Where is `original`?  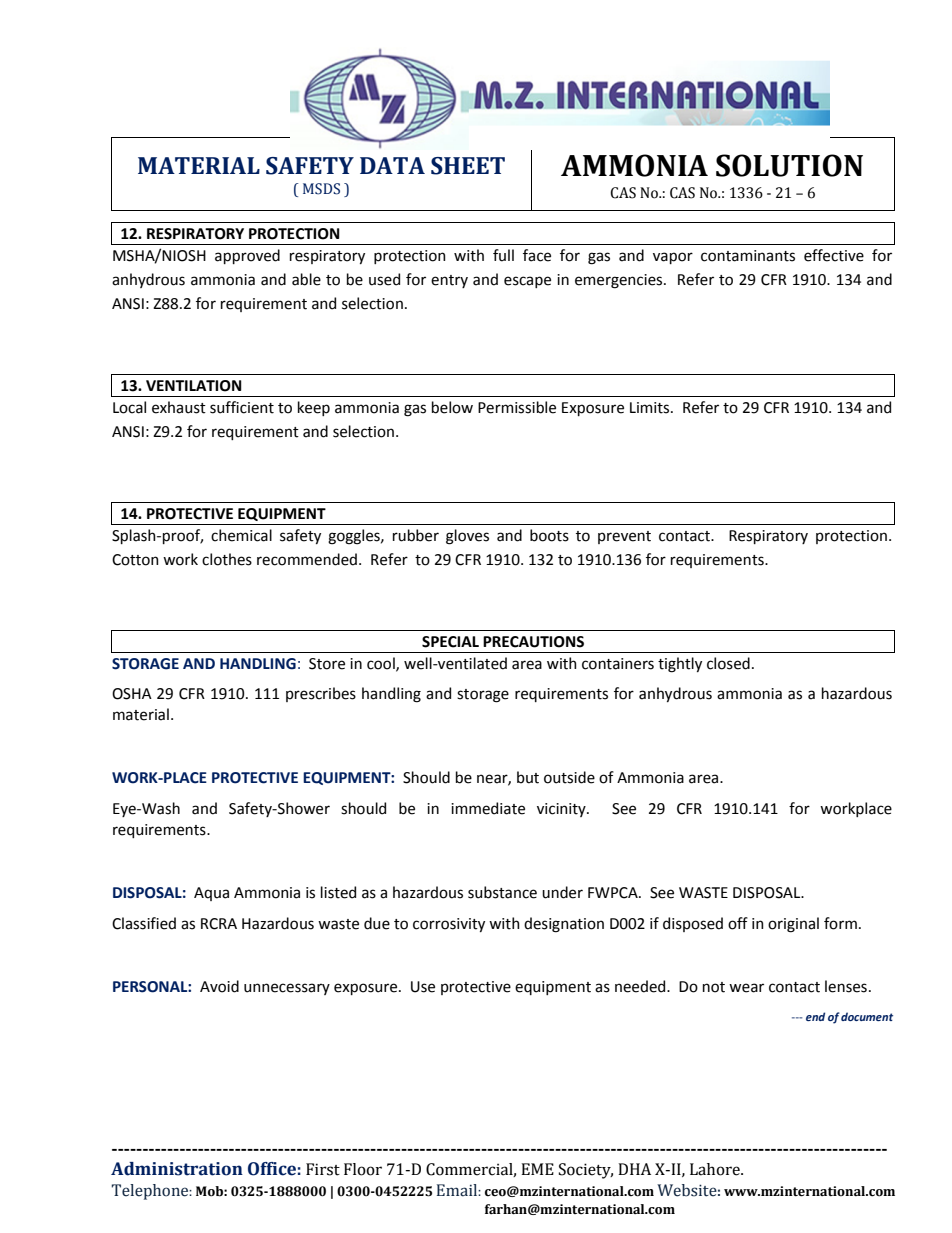
original is located at coordinates (793, 925).
